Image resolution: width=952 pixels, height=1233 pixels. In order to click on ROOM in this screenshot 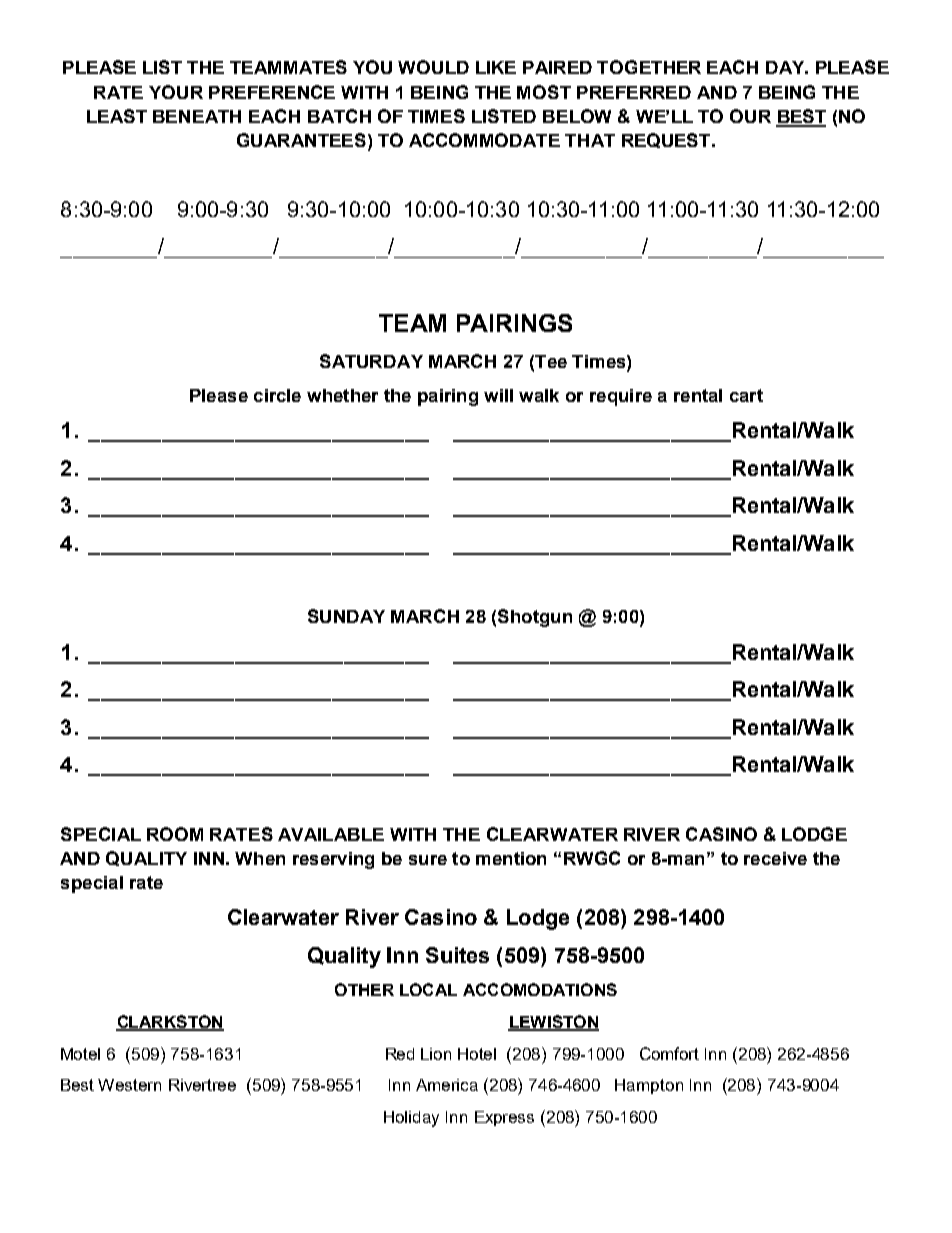, I will do `click(175, 834)`.
